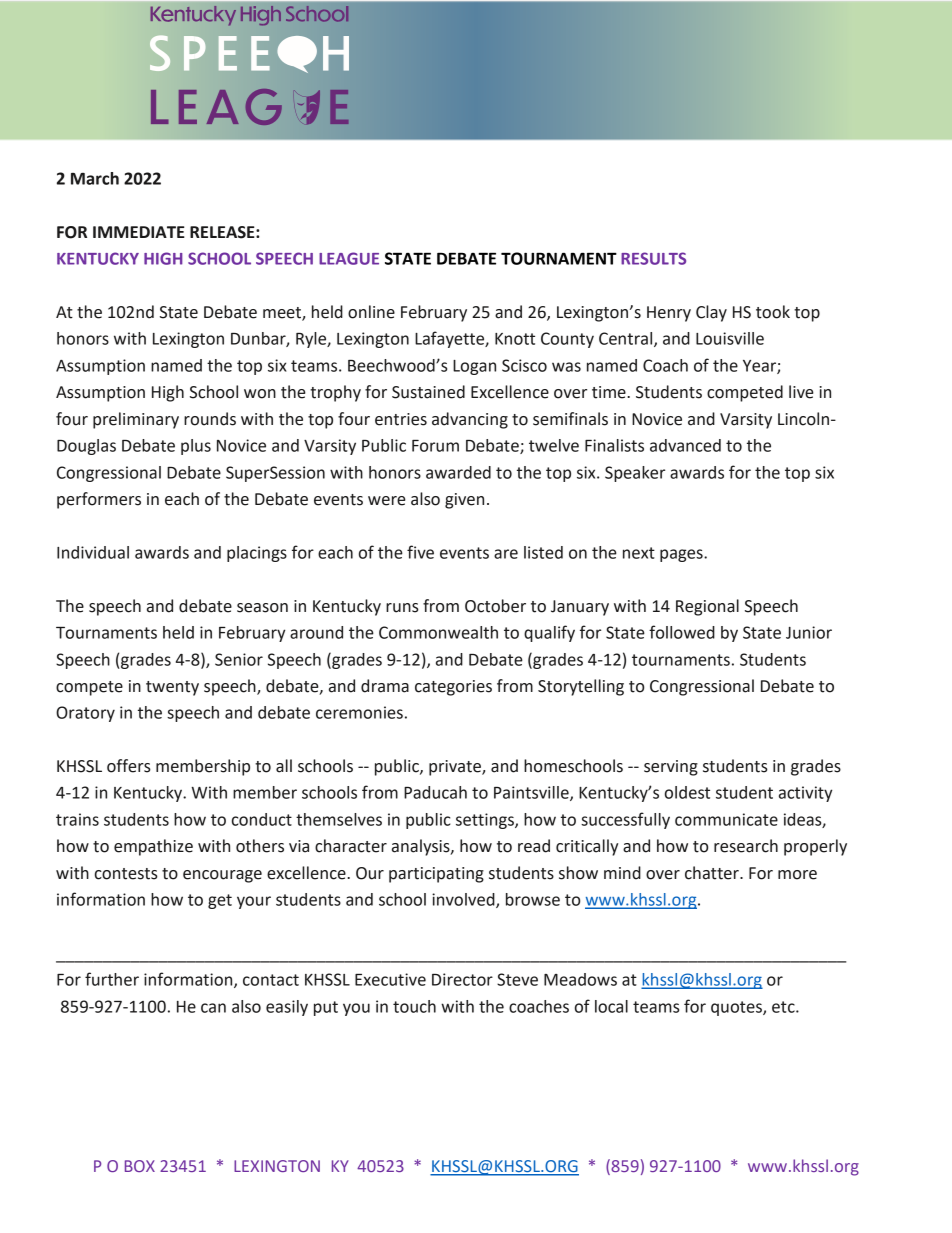  What do you see at coordinates (726, 819) in the page?
I see `communicate` at bounding box center [726, 819].
